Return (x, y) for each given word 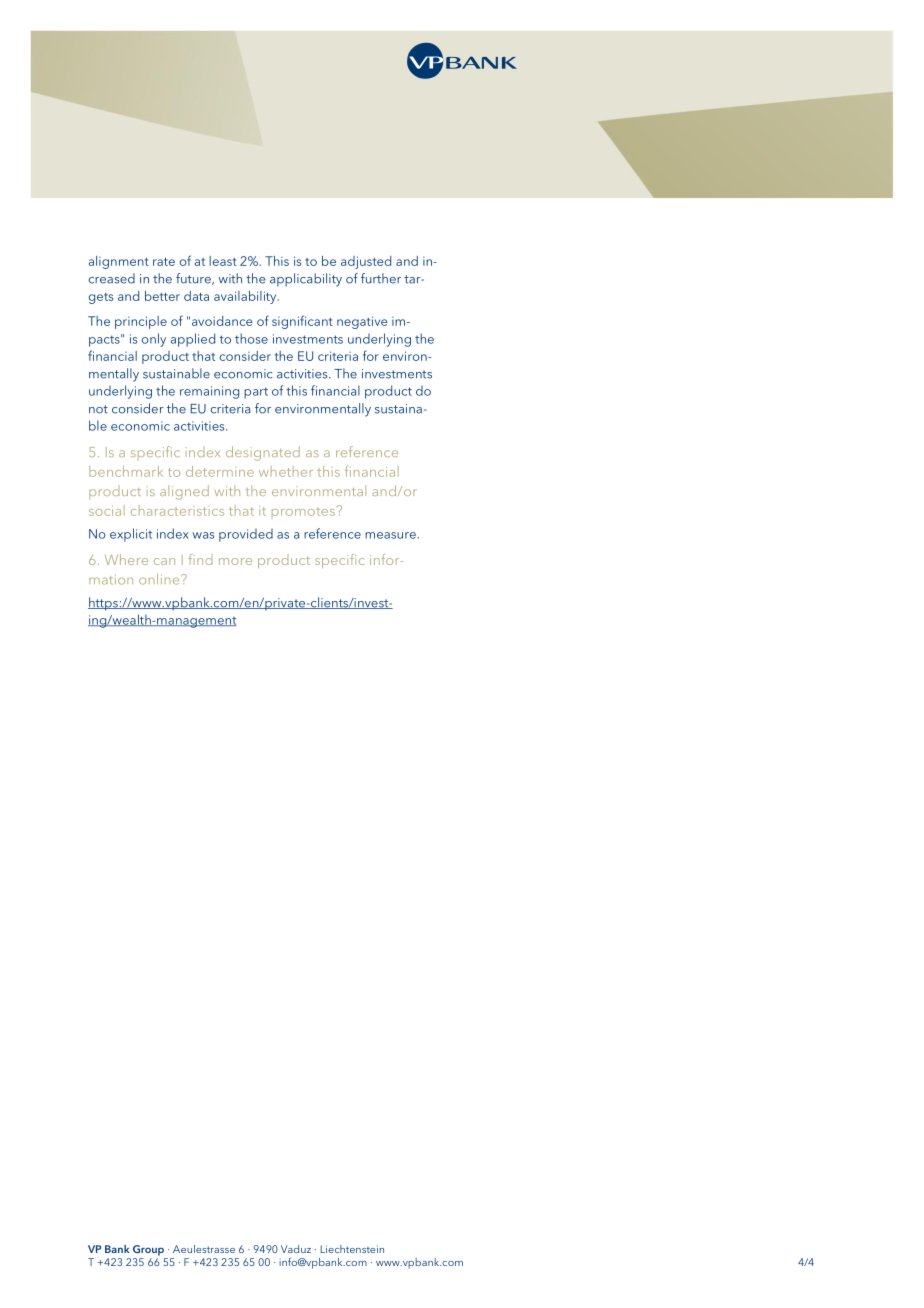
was (203, 535)
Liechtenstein (352, 1249)
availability (246, 297)
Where (126, 559)
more (235, 561)
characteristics (177, 510)
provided (246, 535)
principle (141, 322)
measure (391, 535)
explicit (131, 535)
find (200, 559)
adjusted (366, 262)
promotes (303, 513)
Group (148, 1250)
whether (286, 471)
